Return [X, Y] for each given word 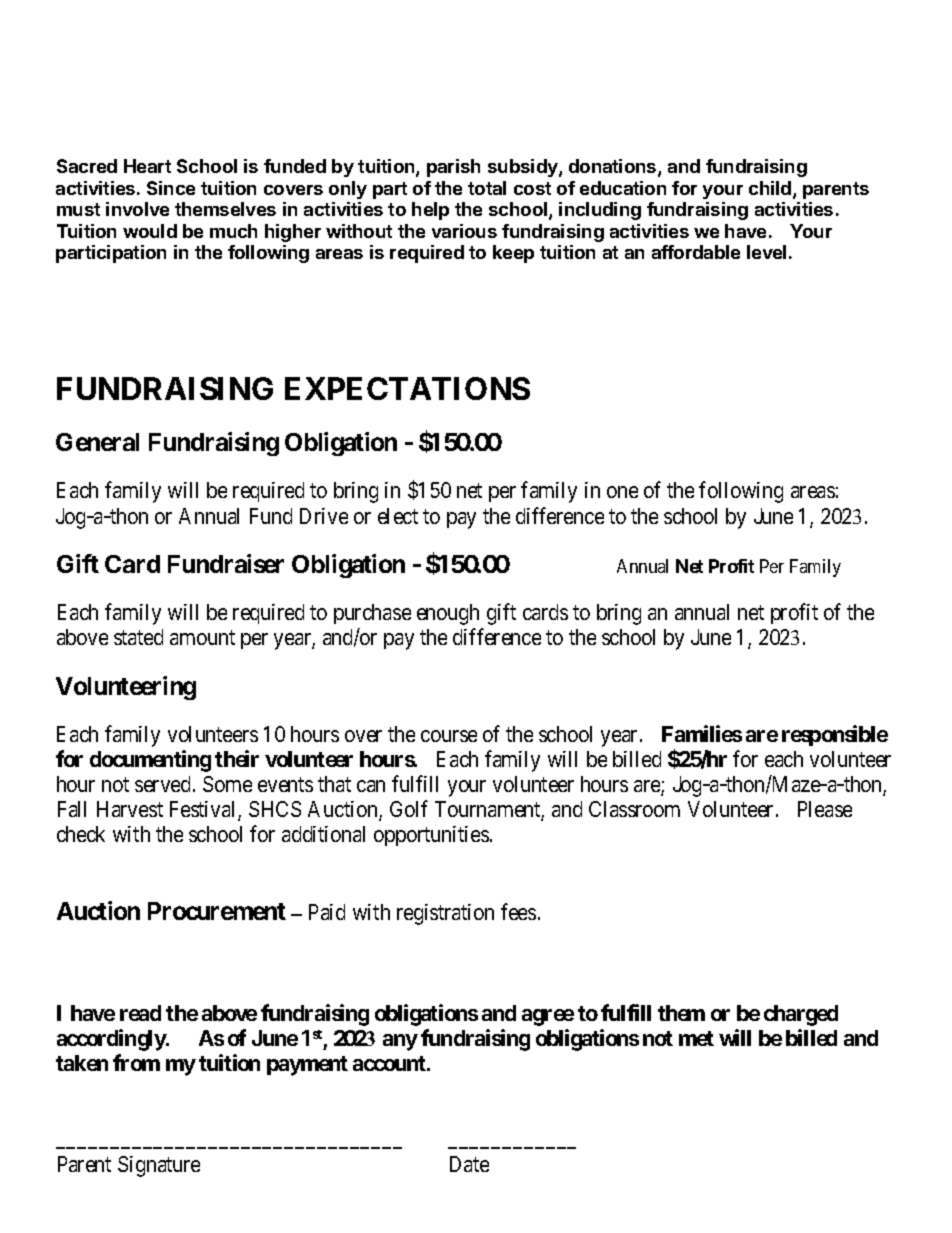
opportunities [431, 836]
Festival [204, 810]
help [430, 211]
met [696, 1038]
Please [825, 809]
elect [398, 516]
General [97, 442]
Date [469, 1164]
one [622, 492]
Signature [159, 1166]
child [771, 189]
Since [171, 188]
